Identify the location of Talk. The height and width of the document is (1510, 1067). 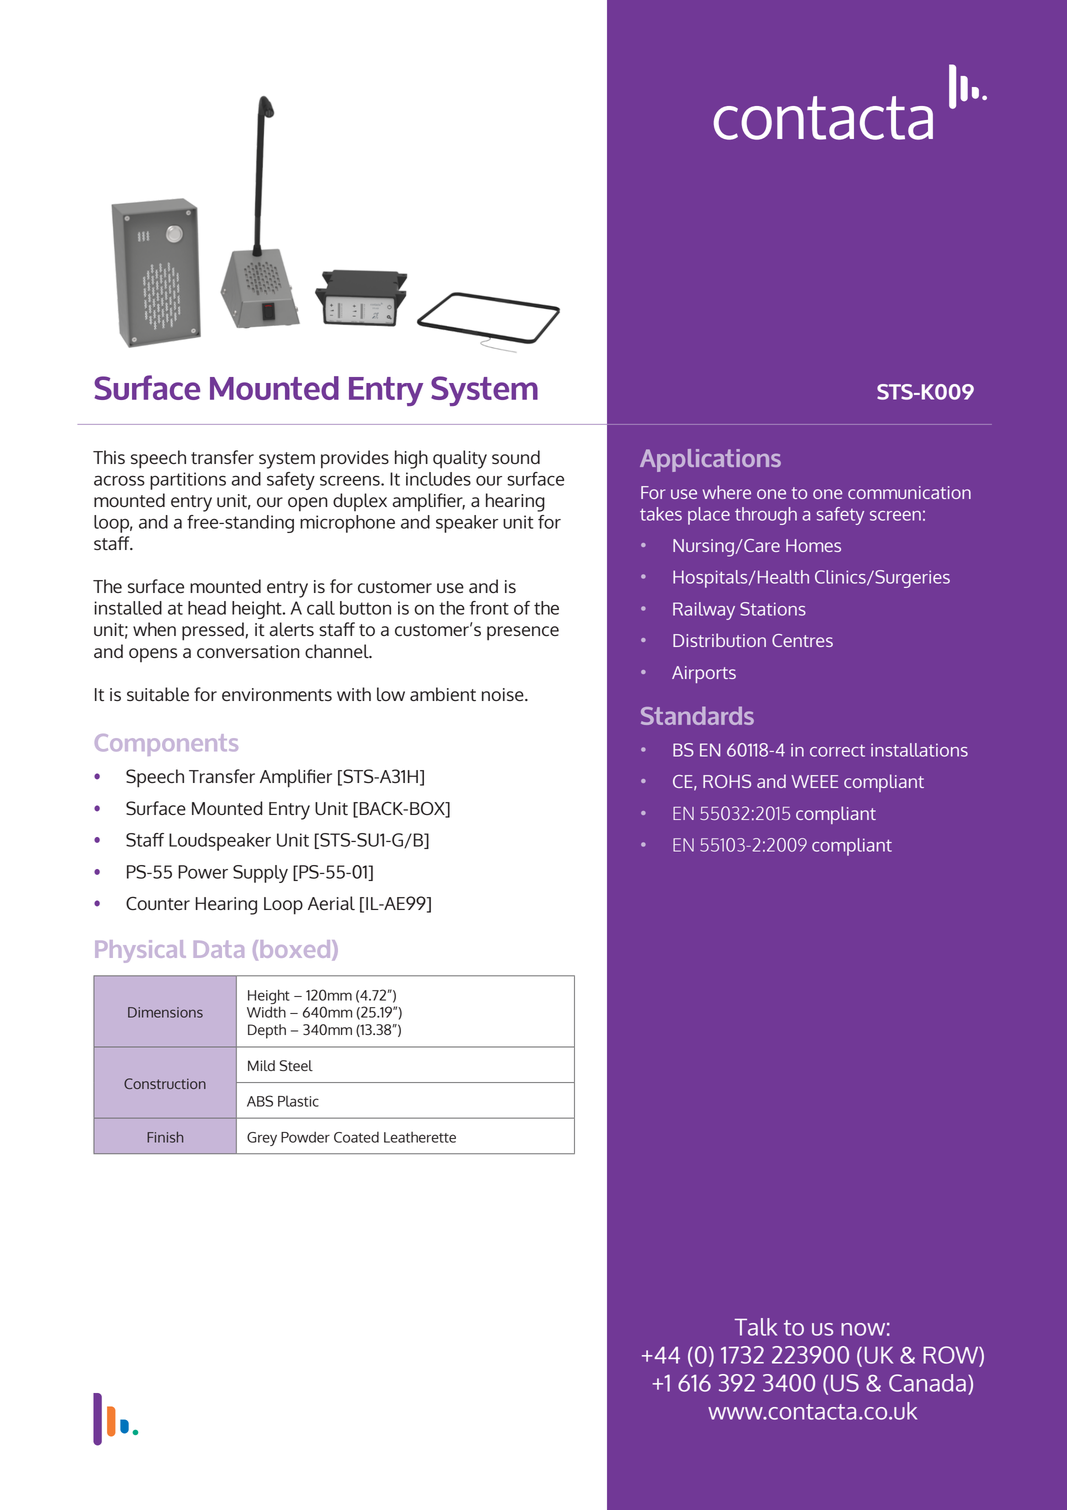
(756, 1327).
